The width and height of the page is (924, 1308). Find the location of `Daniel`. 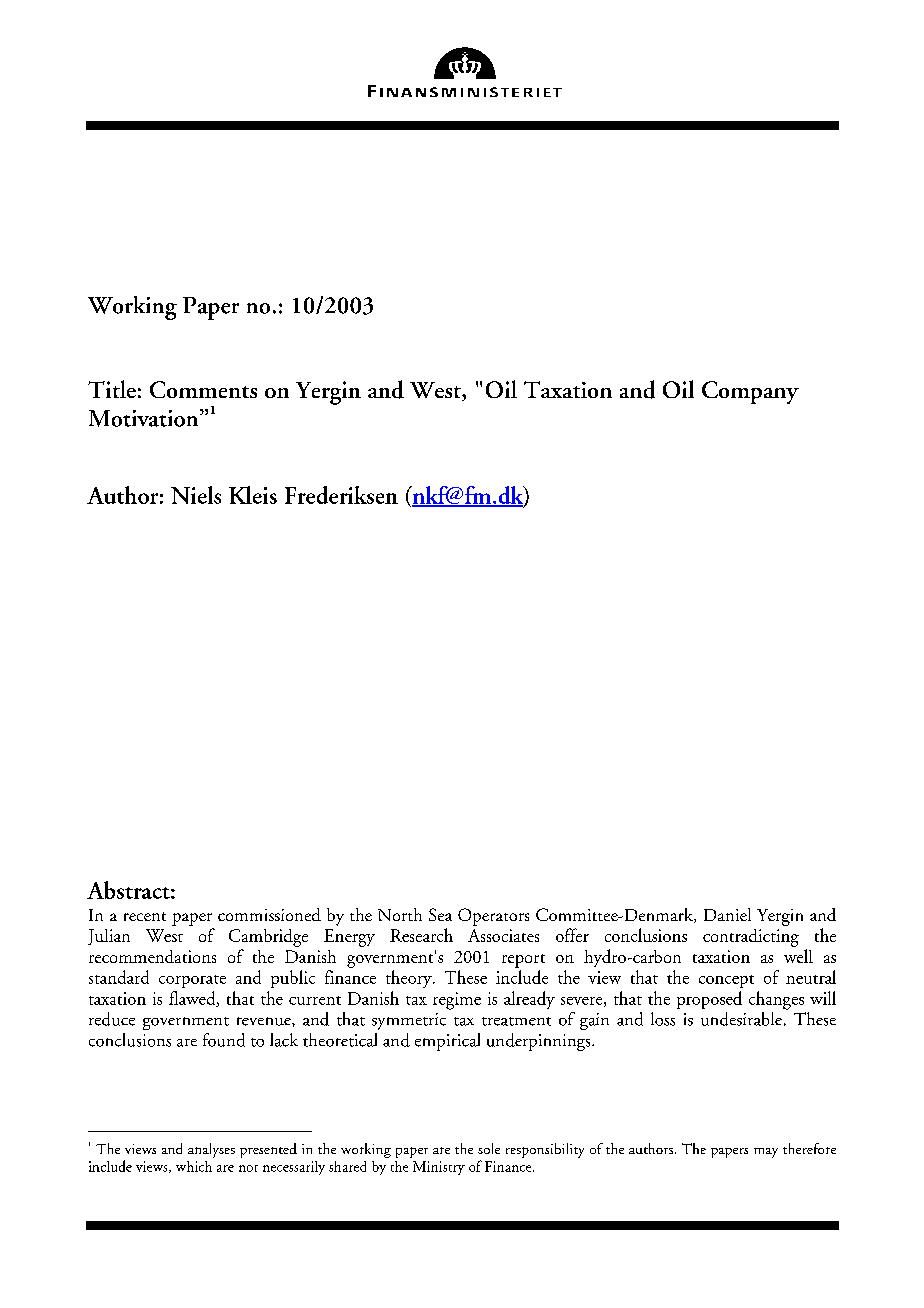

Daniel is located at coordinates (727, 914).
